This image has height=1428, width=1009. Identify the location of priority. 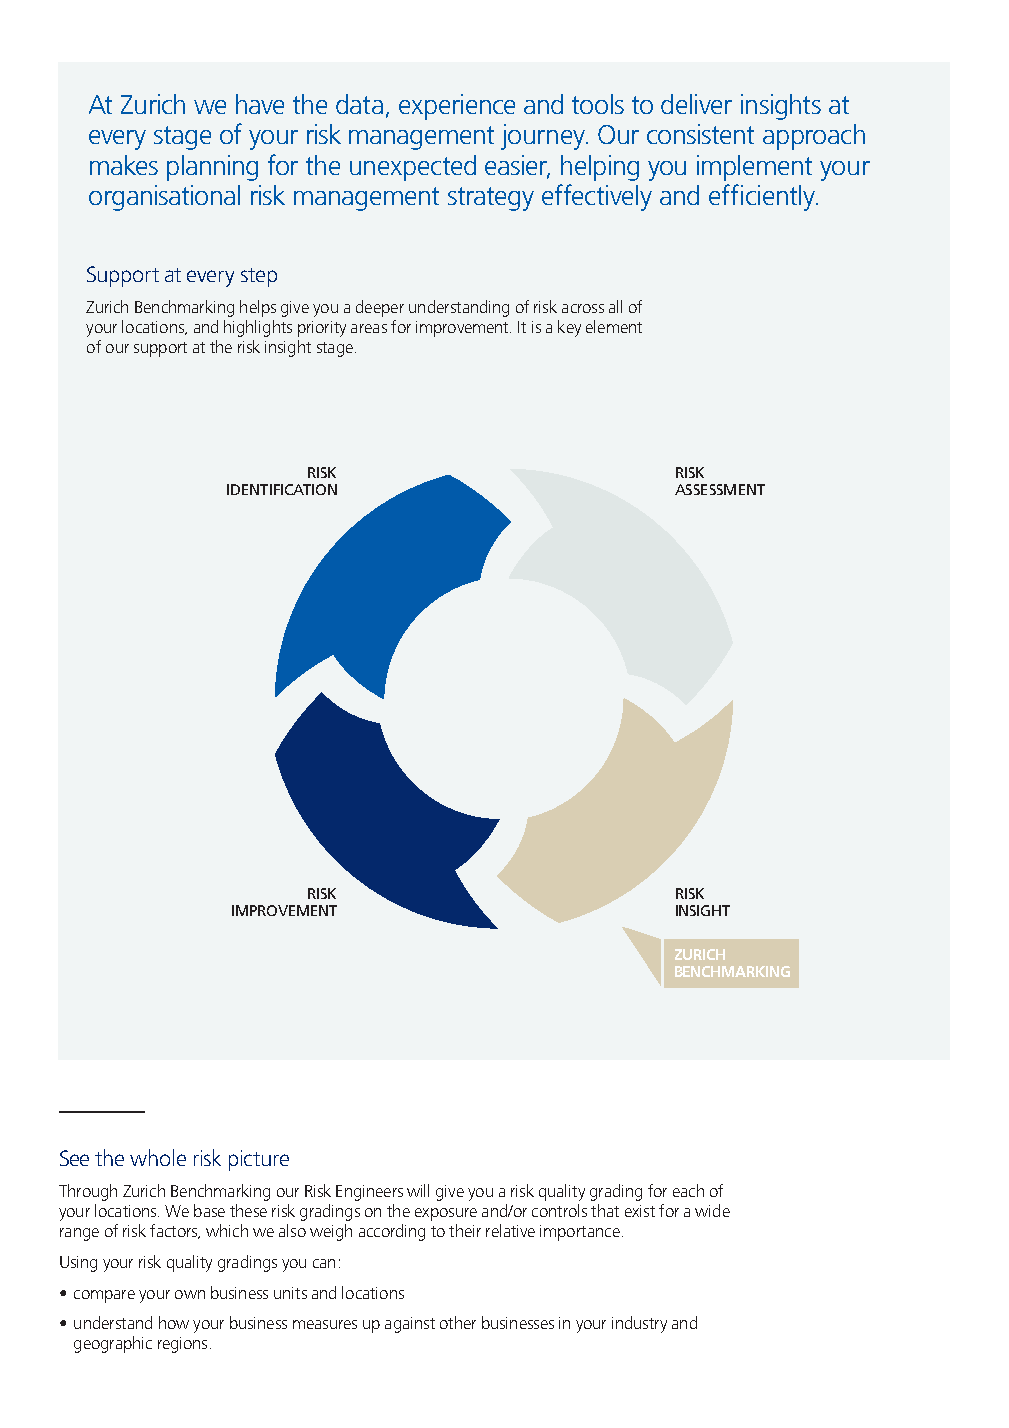
(322, 329).
